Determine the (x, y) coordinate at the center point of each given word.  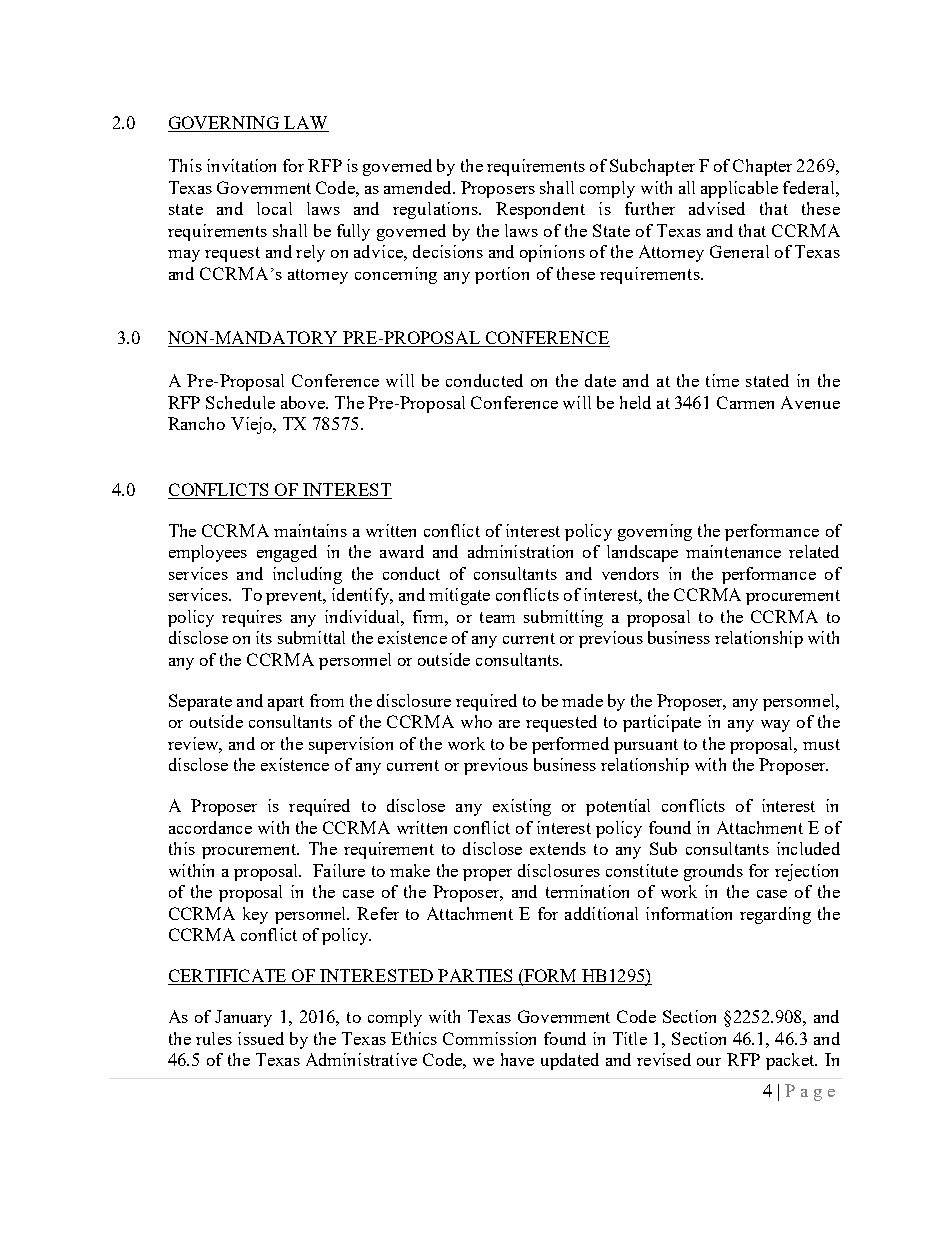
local (274, 208)
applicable (739, 189)
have (517, 1059)
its (264, 637)
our (709, 1062)
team (497, 617)
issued (261, 1038)
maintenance (733, 551)
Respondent (540, 210)
